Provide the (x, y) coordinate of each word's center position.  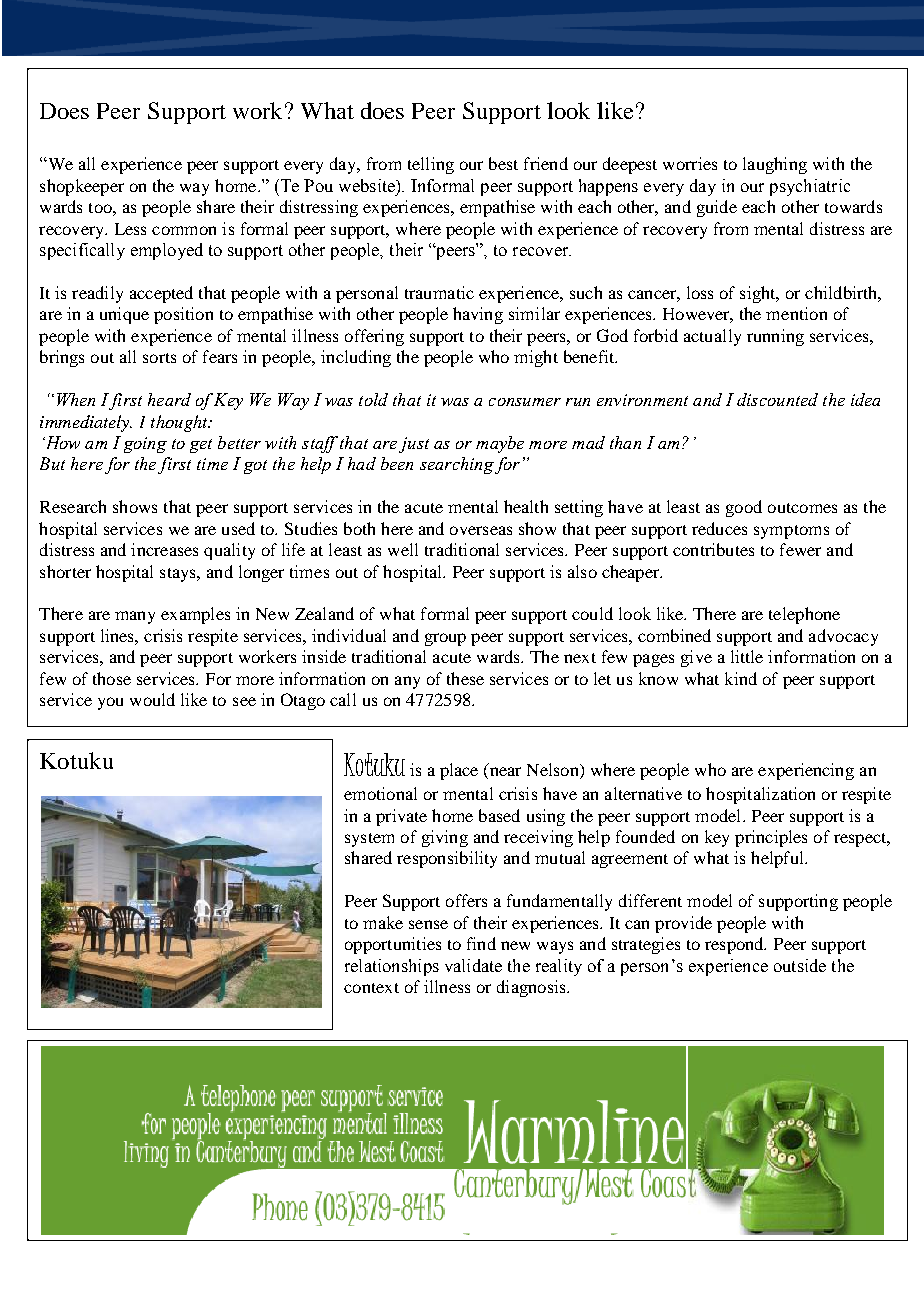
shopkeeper (82, 187)
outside (800, 965)
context (371, 988)
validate (473, 965)
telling (431, 165)
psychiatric (810, 187)
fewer (800, 549)
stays (179, 575)
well (403, 549)
